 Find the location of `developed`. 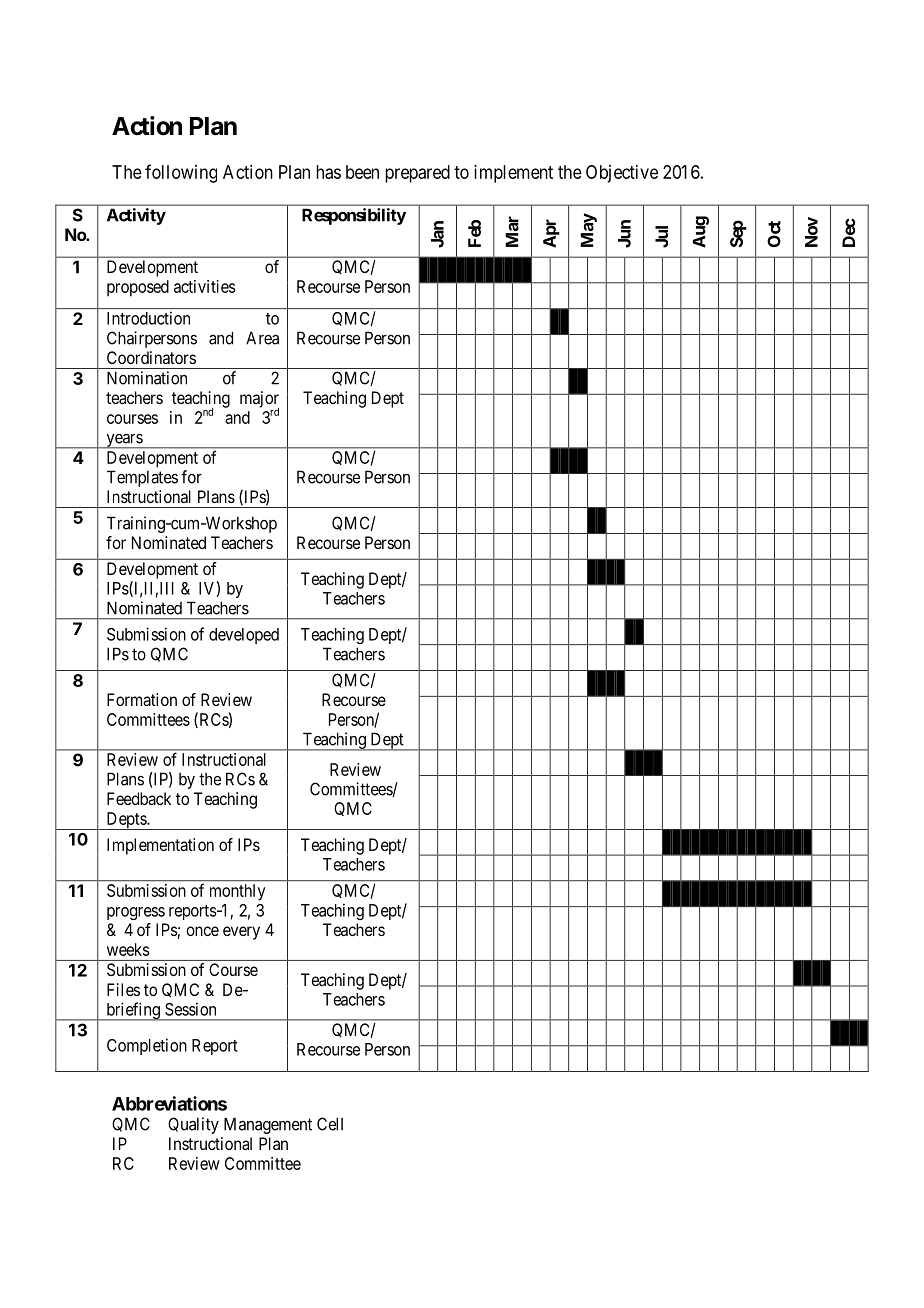

developed is located at coordinates (244, 636).
